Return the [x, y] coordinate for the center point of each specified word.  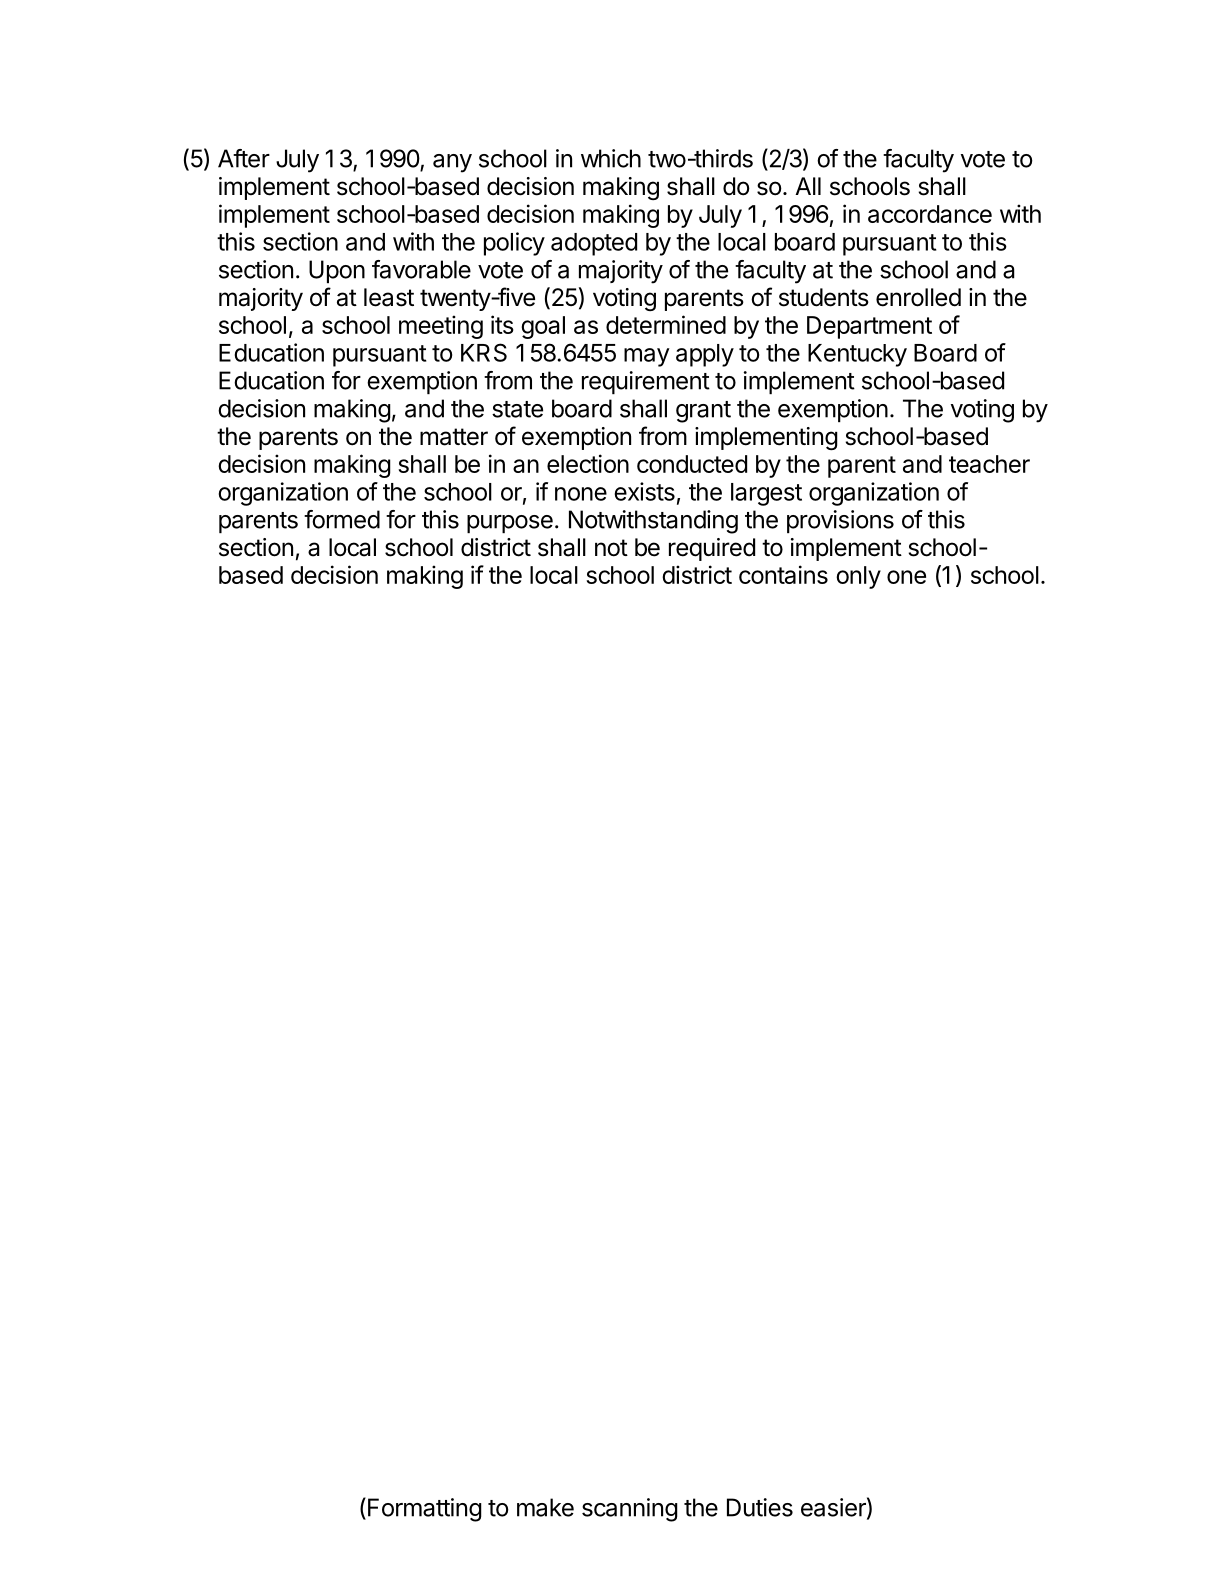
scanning [630, 1510]
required [712, 549]
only [858, 577]
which [611, 158]
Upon [337, 271]
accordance [930, 214]
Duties [760, 1507]
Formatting [425, 1510]
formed [342, 519]
